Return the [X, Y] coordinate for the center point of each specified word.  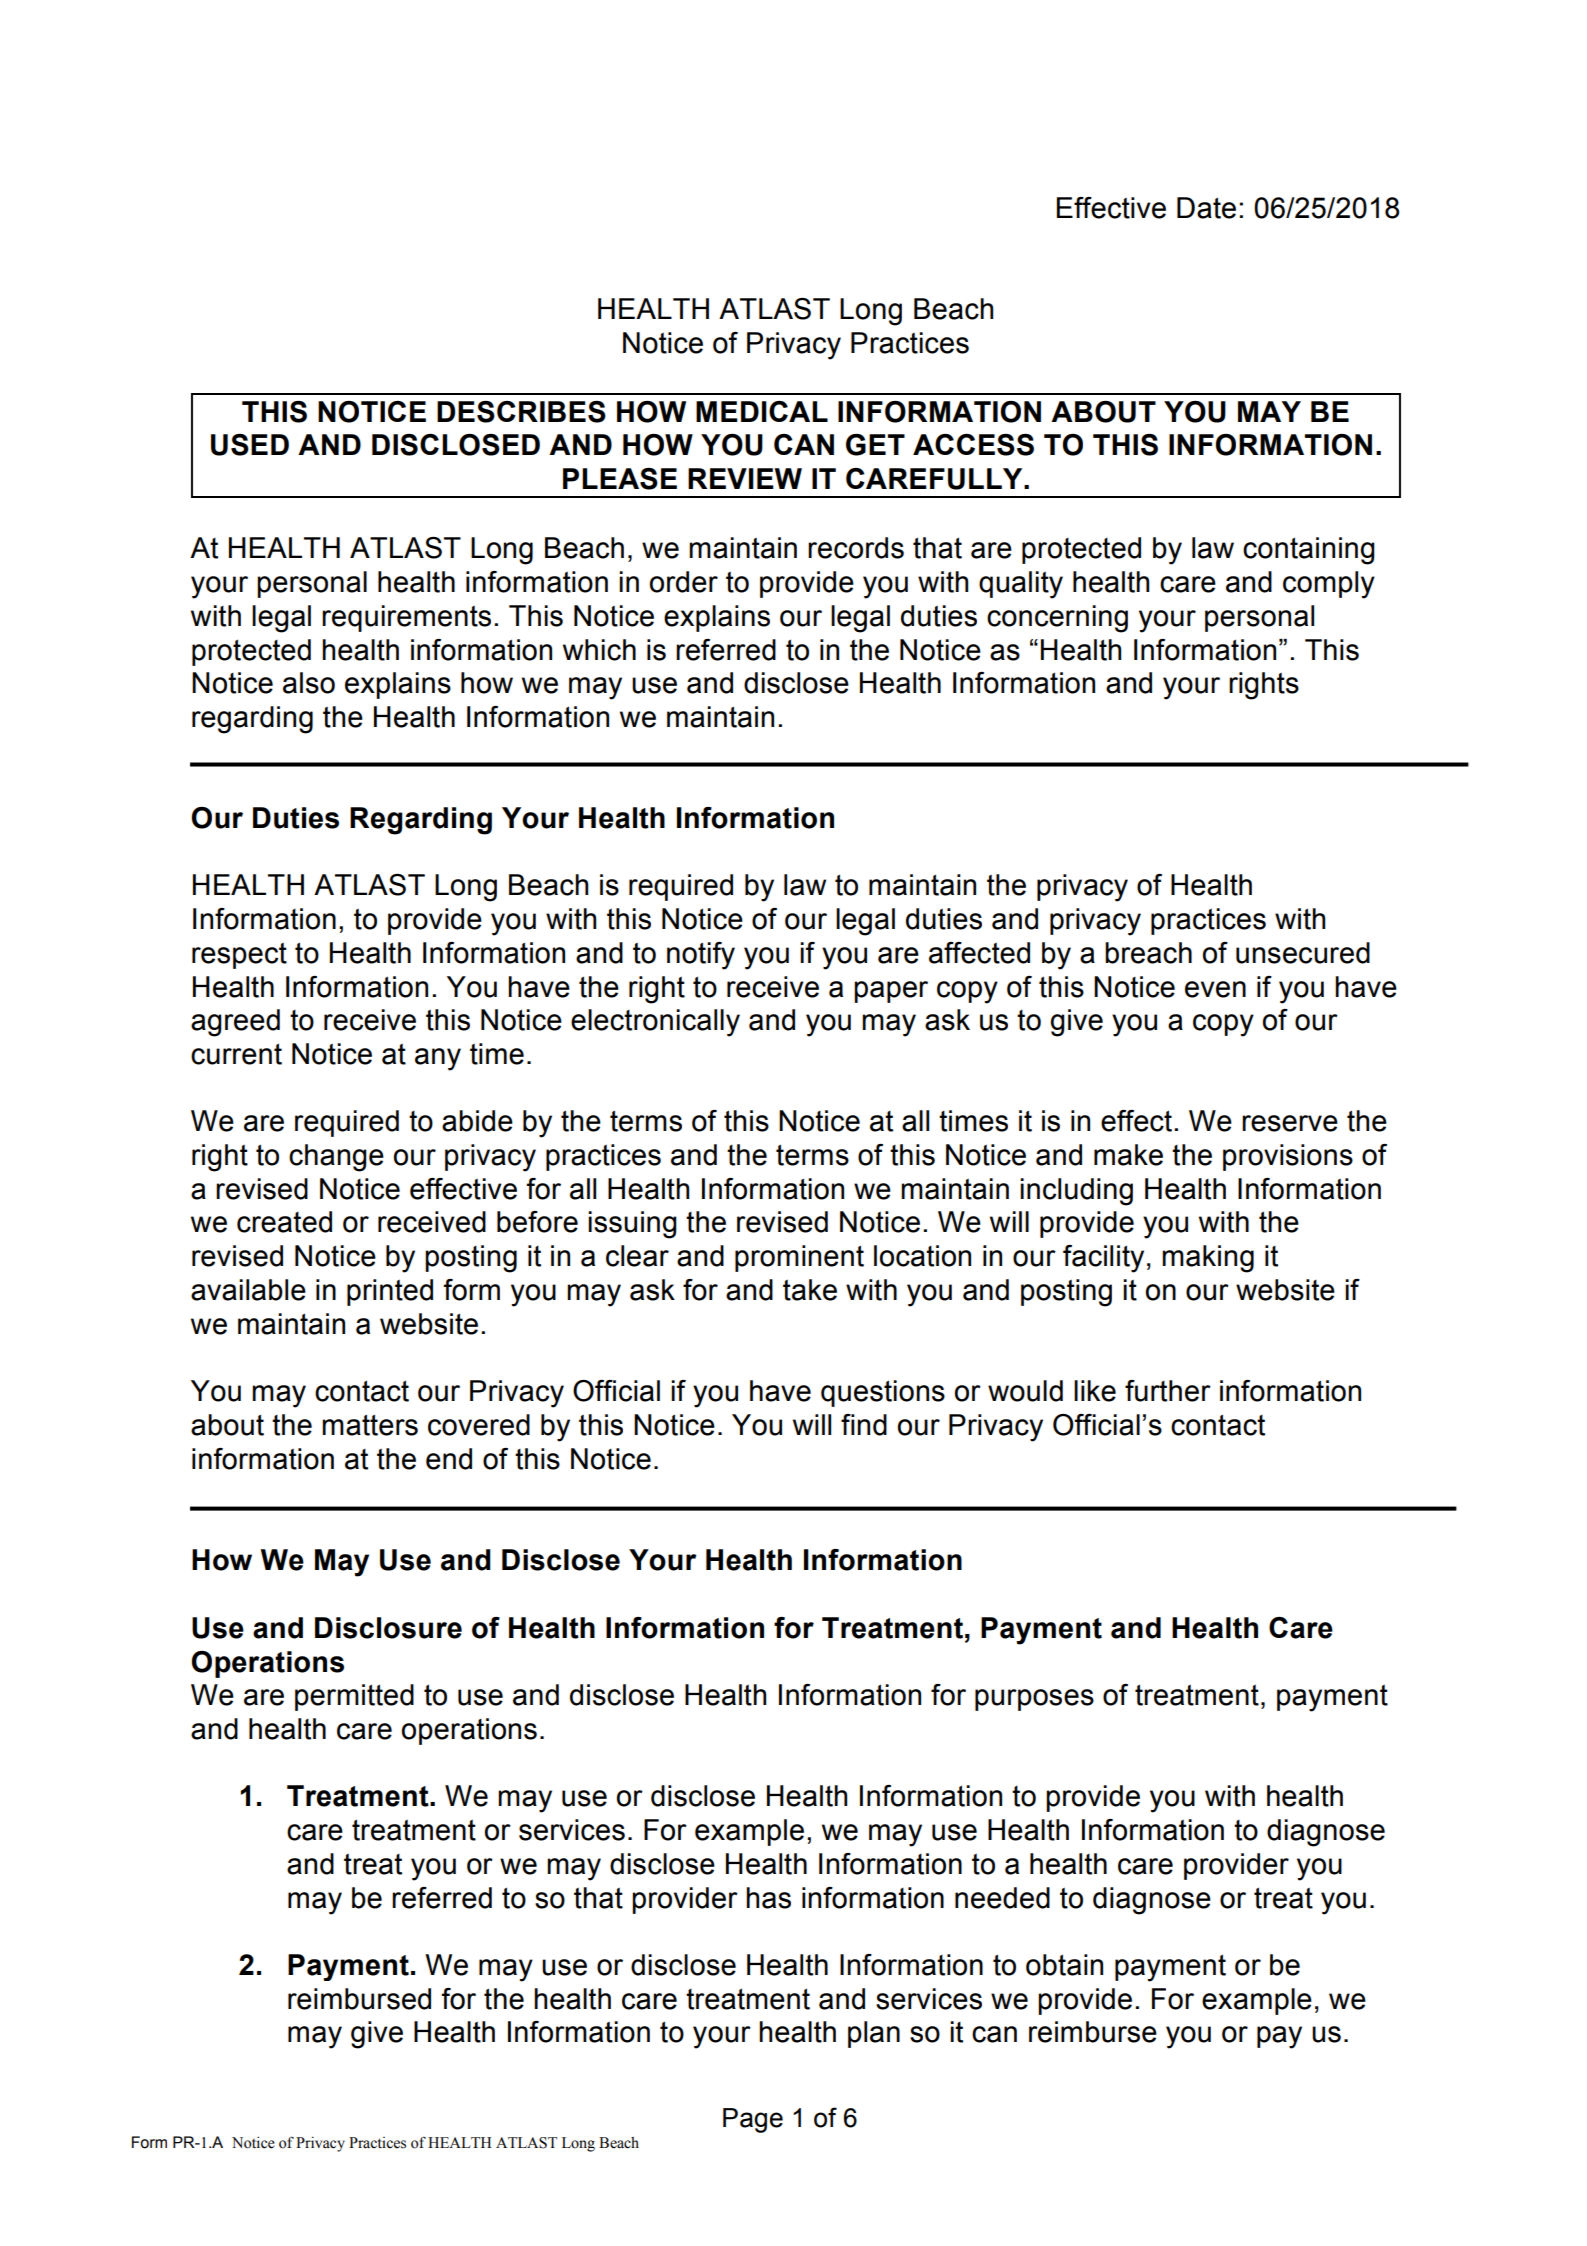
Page [753, 2120]
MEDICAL [762, 411]
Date [1206, 208]
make [1128, 1155]
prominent [799, 1258]
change [336, 1158]
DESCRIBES [521, 412]
